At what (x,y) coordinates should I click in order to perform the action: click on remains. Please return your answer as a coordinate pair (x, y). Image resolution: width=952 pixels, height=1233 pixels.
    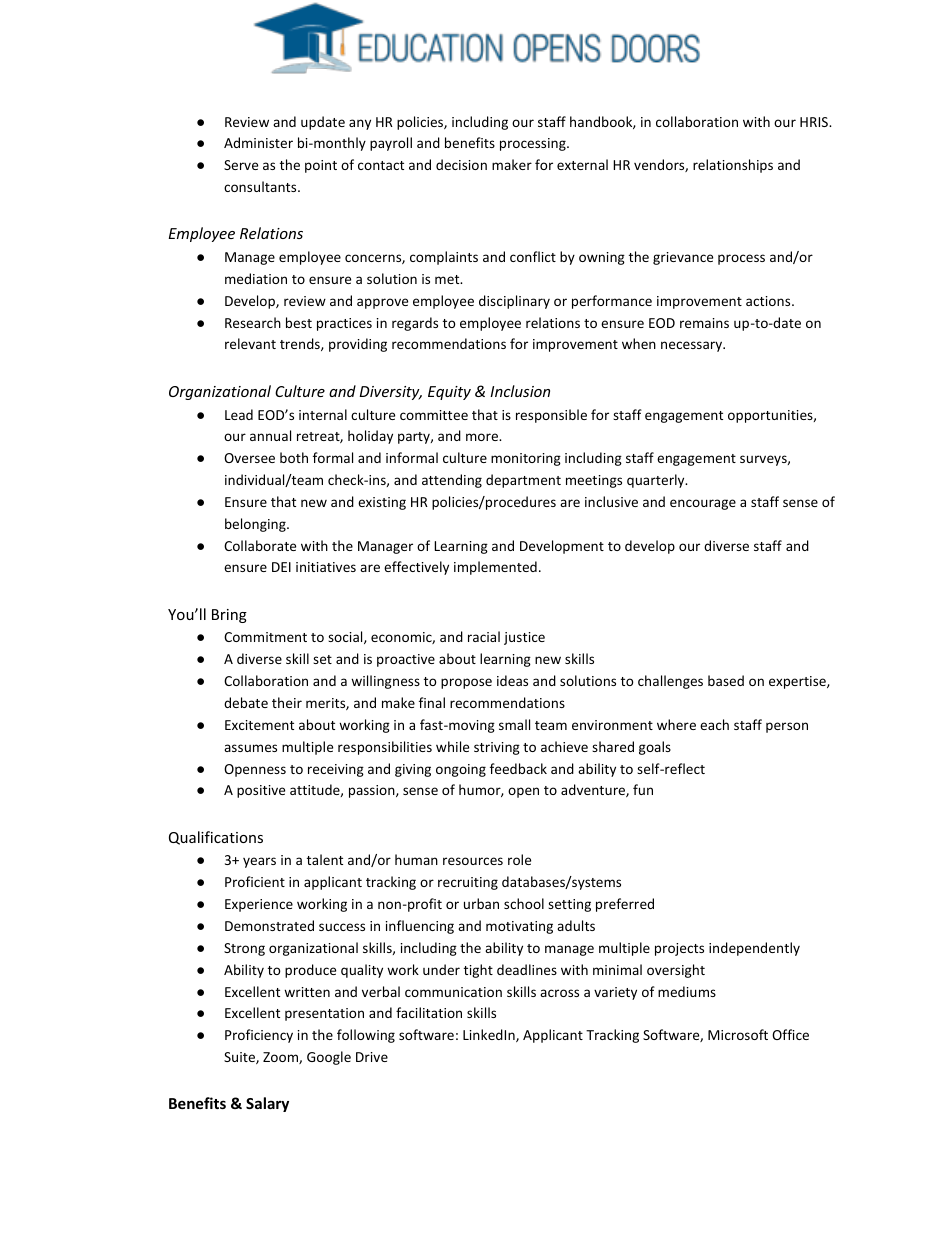
    Looking at the image, I should click on (704, 323).
